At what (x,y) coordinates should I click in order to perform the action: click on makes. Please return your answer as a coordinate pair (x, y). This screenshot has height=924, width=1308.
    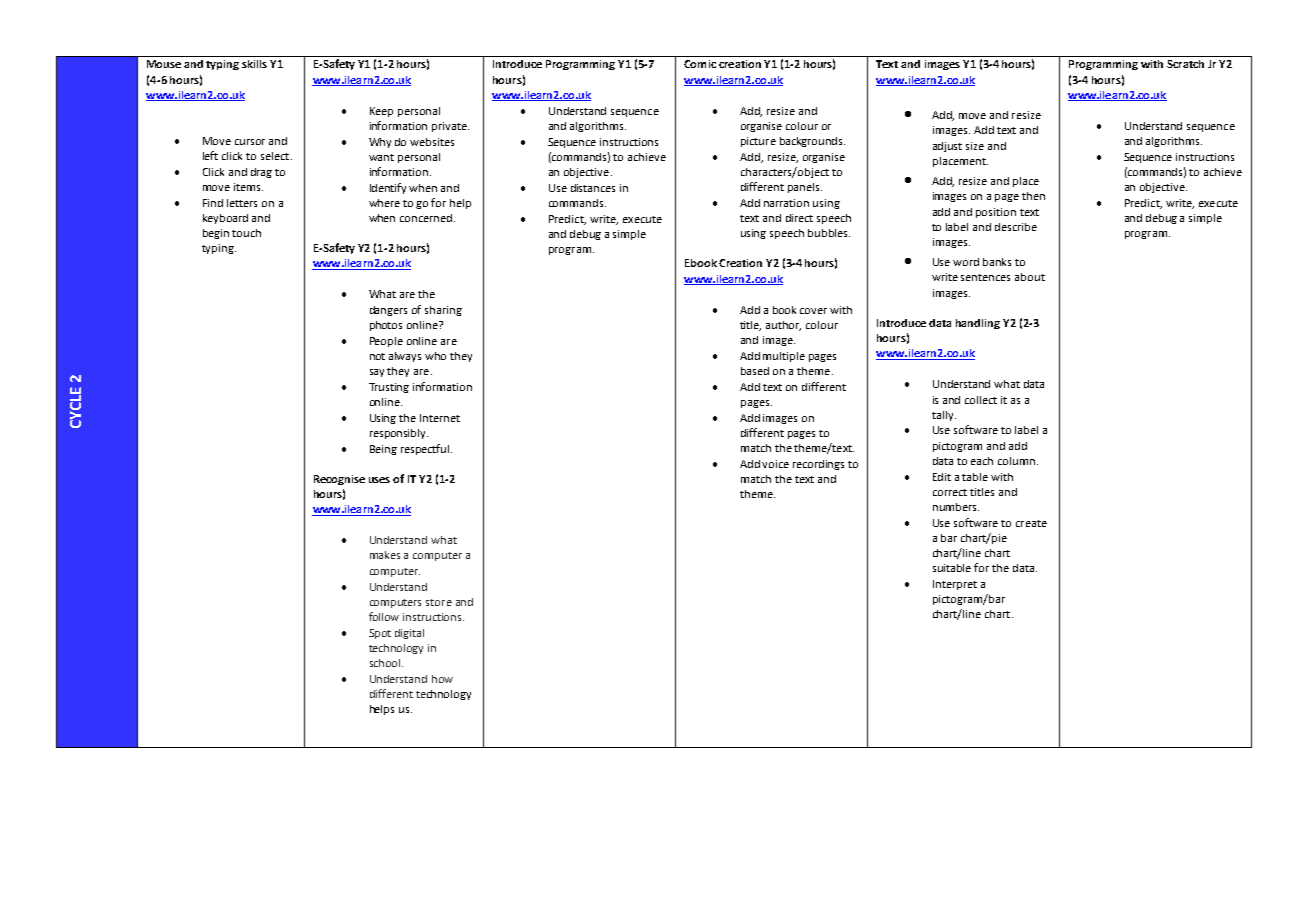
    Looking at the image, I should click on (385, 555).
